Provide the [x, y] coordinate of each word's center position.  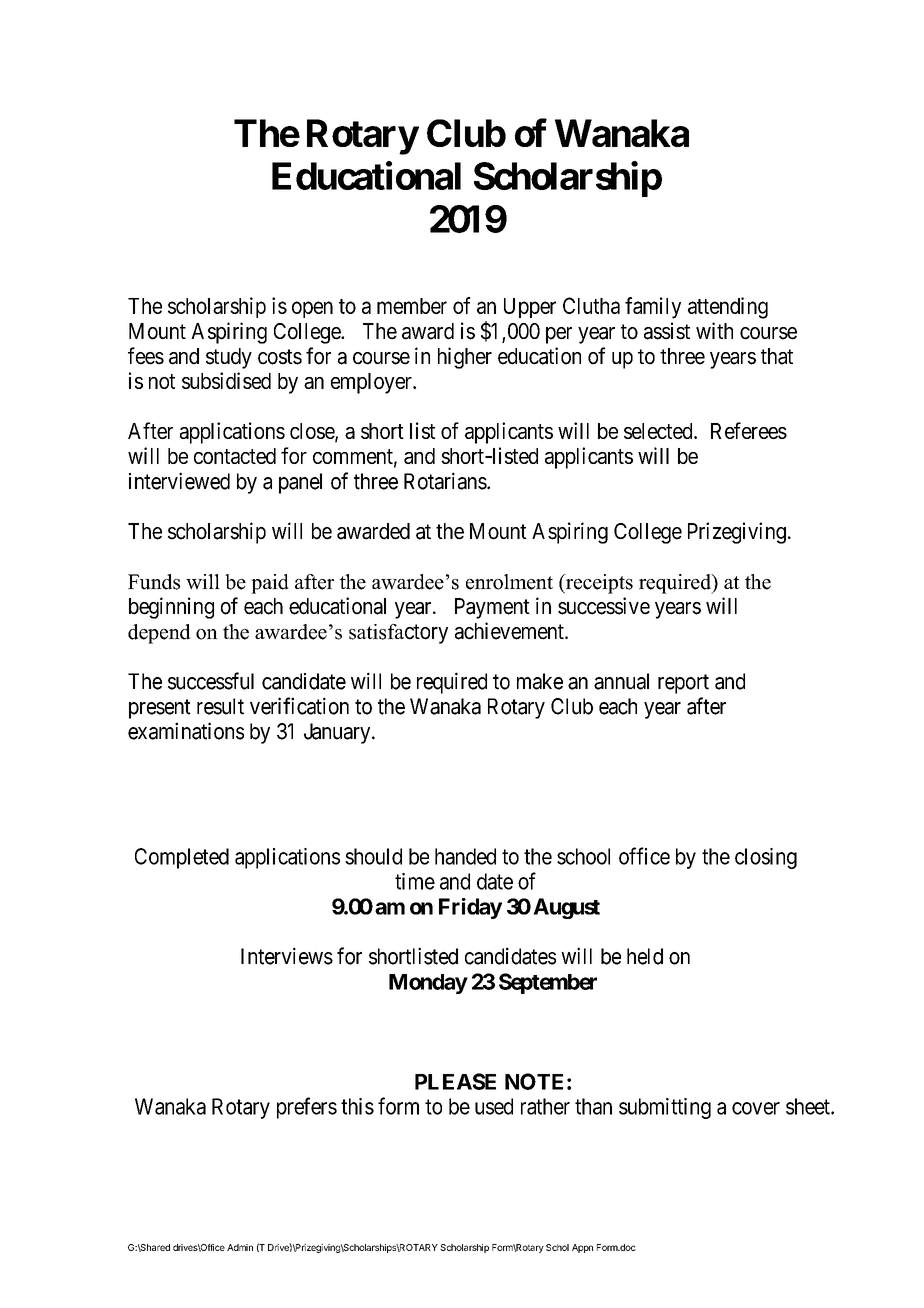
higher [465, 358]
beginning [171, 608]
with [714, 330]
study [229, 358]
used [494, 1106]
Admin [240, 1247]
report [683, 684]
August [566, 908]
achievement [510, 631]
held [645, 956]
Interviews [287, 956]
